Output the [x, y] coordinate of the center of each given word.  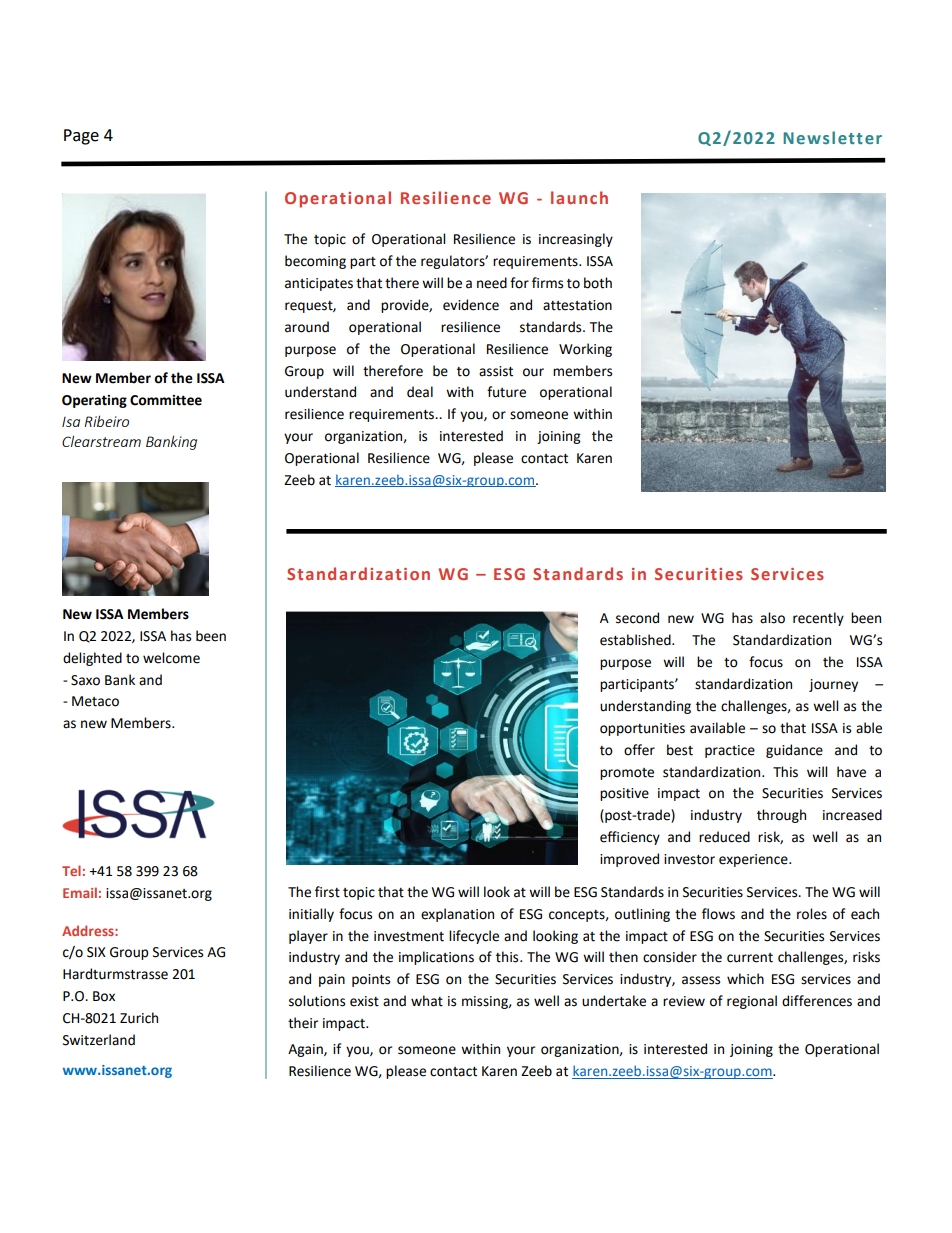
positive [624, 794]
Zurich [139, 1018]
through [781, 816]
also [772, 618]
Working [585, 350]
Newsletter [832, 137]
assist [496, 371]
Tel [71, 870]
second [637, 618]
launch [579, 197]
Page [81, 137]
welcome [171, 658]
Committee [166, 400]
